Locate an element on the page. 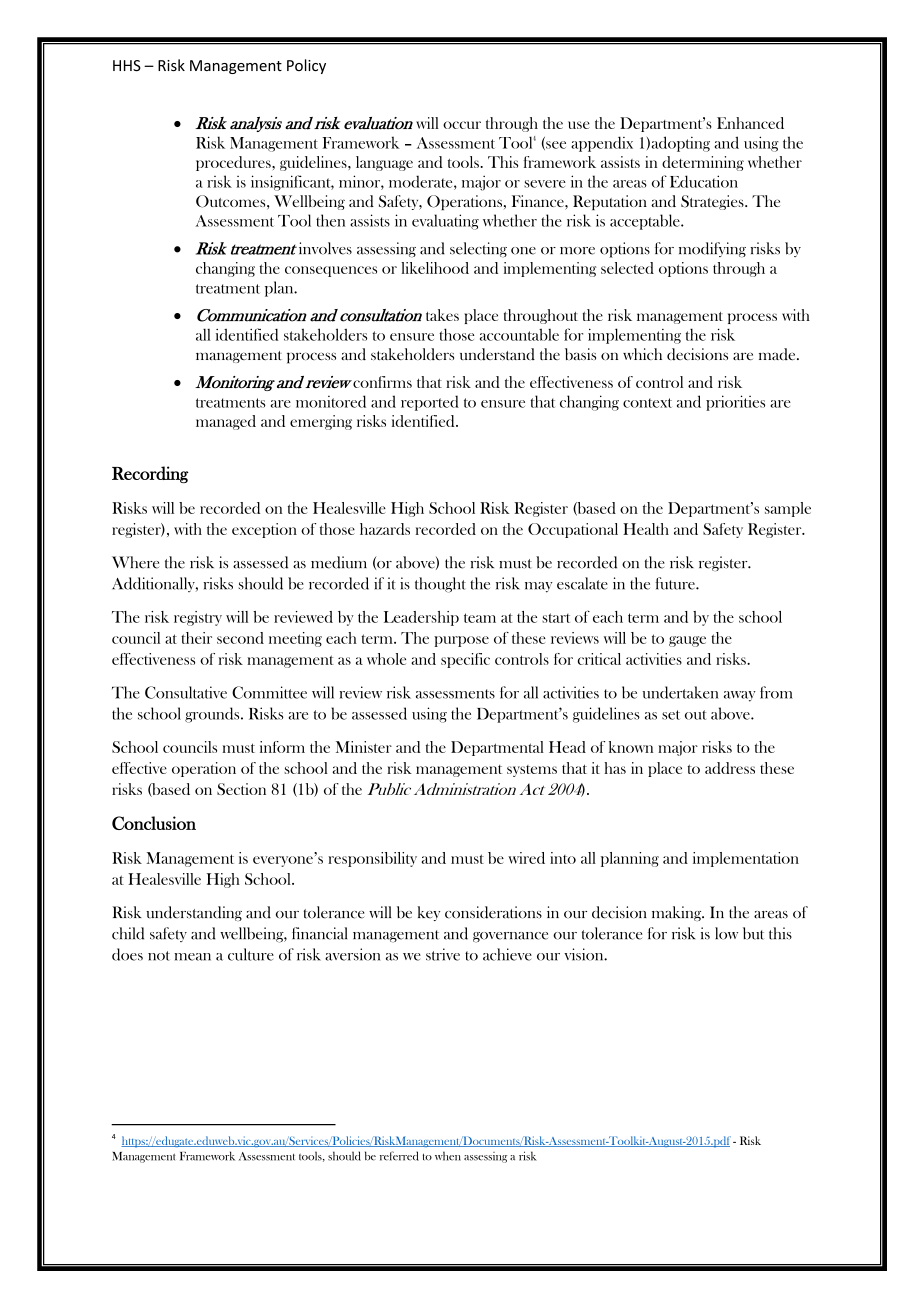  low is located at coordinates (726, 933).
